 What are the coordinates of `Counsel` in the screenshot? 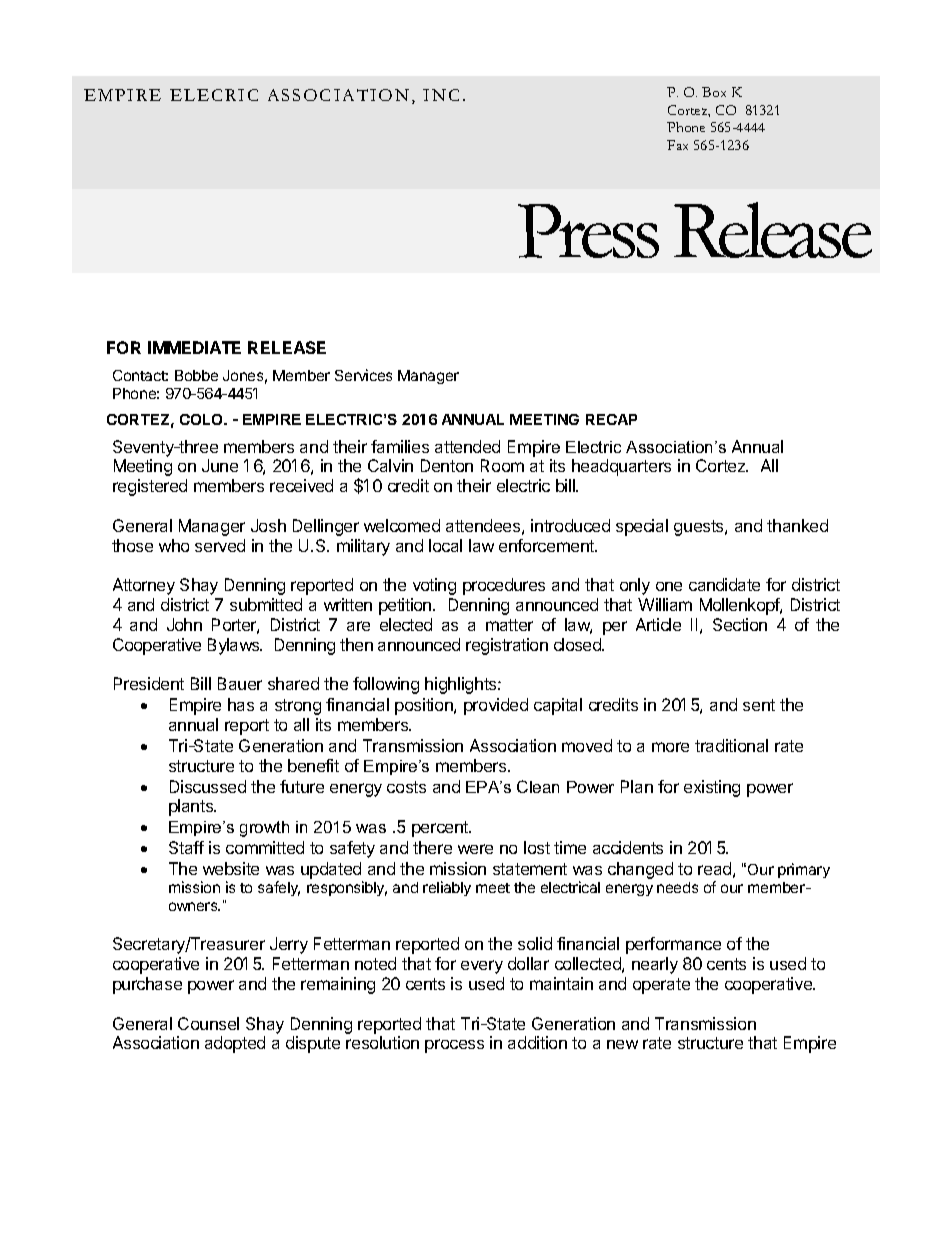 It's located at (208, 1023).
